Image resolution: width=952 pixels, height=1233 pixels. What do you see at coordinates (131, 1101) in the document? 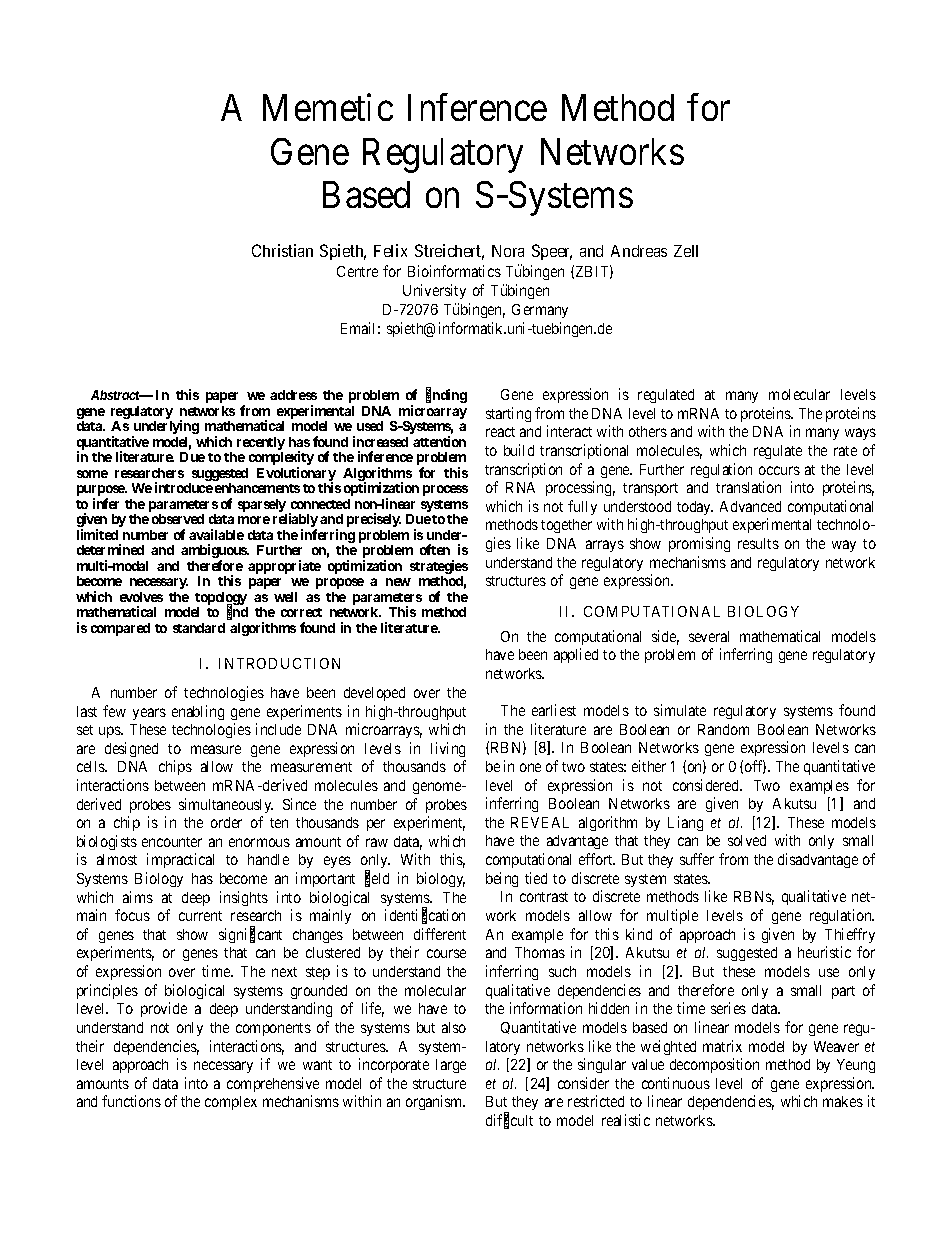
I see `functions` at bounding box center [131, 1101].
